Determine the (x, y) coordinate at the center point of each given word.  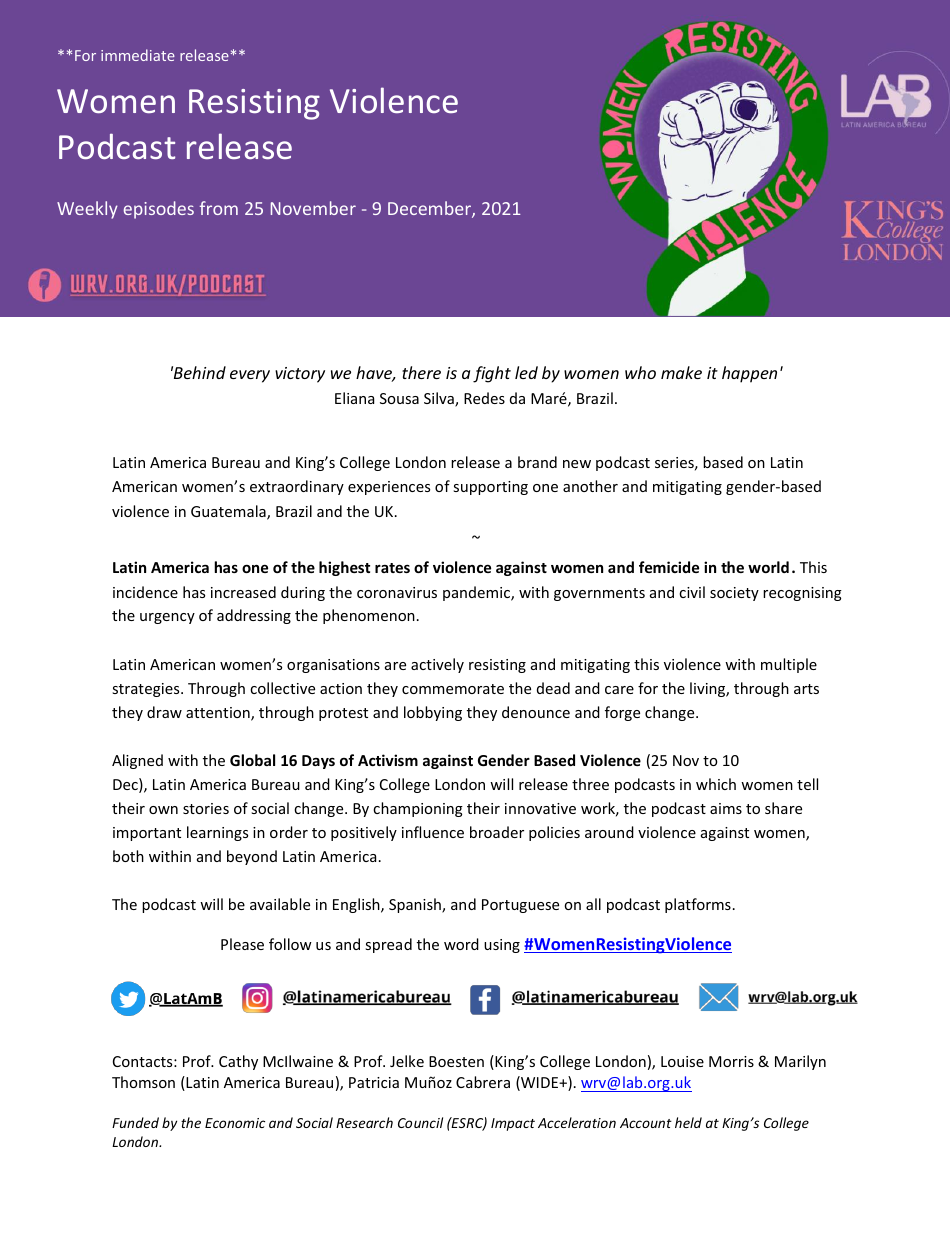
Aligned (137, 761)
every (250, 376)
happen (749, 374)
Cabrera (483, 1082)
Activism (388, 760)
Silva (440, 399)
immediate (138, 55)
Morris (731, 1061)
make (681, 372)
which (716, 784)
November (313, 208)
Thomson (143, 1082)
